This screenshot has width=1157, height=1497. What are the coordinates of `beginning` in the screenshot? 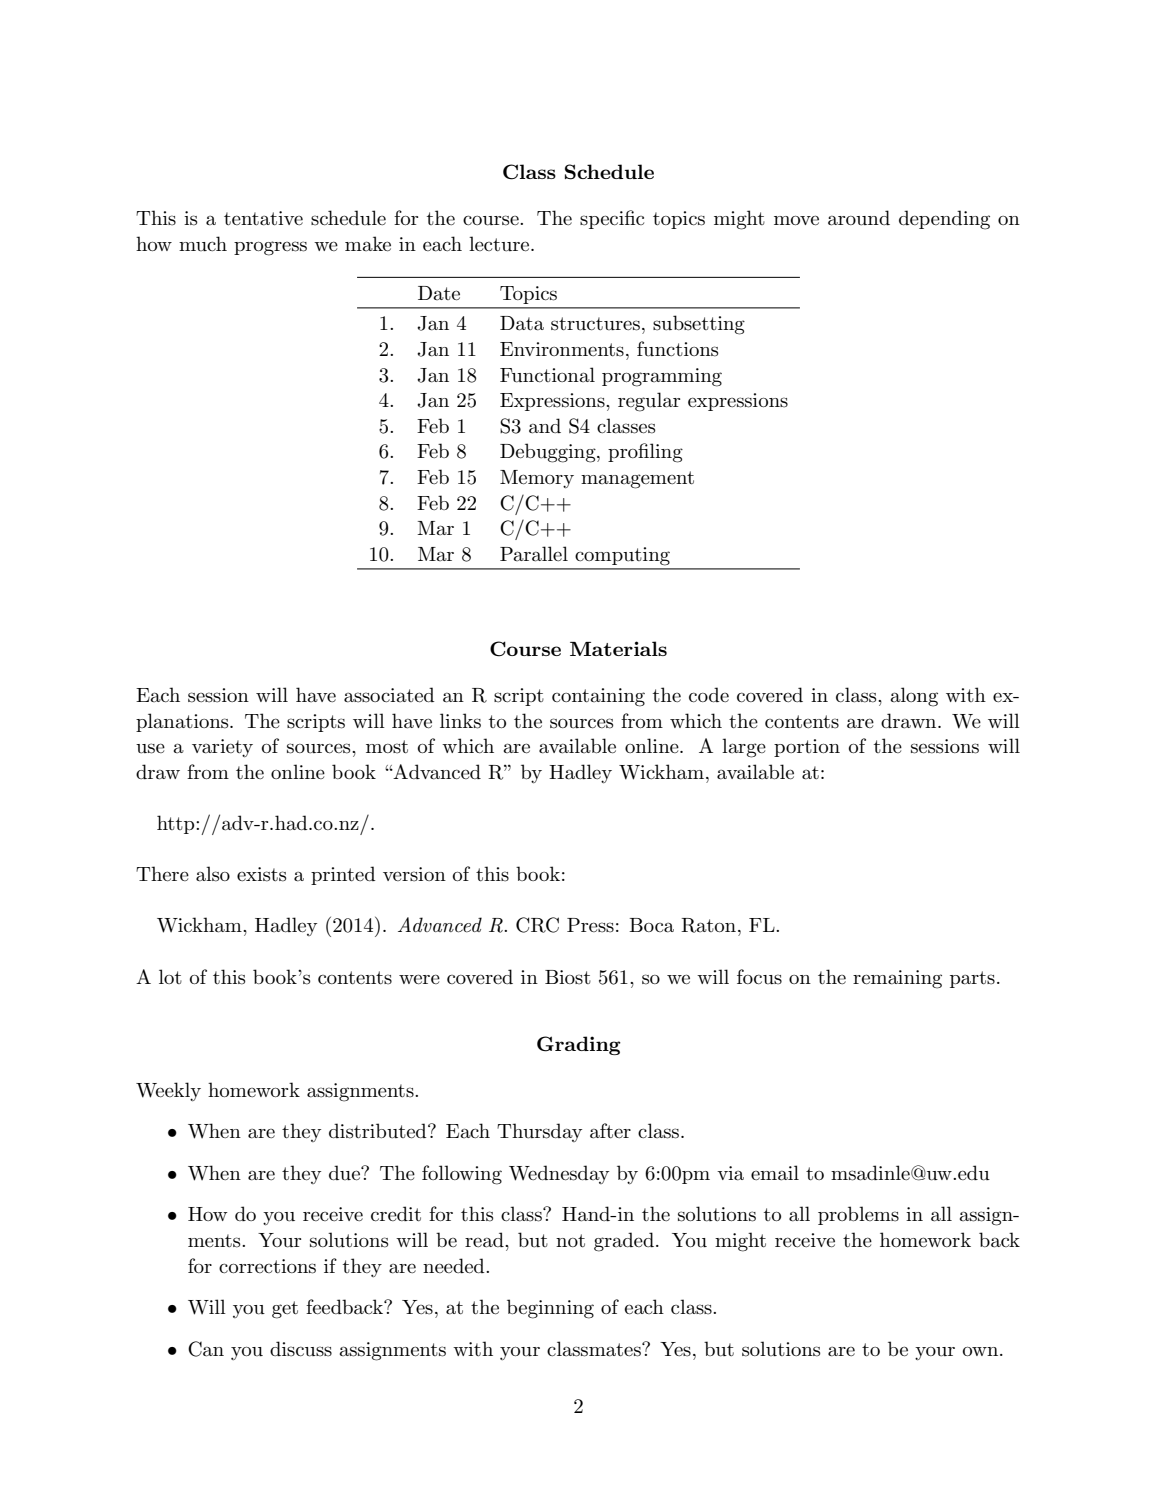 It's located at (550, 1309).
